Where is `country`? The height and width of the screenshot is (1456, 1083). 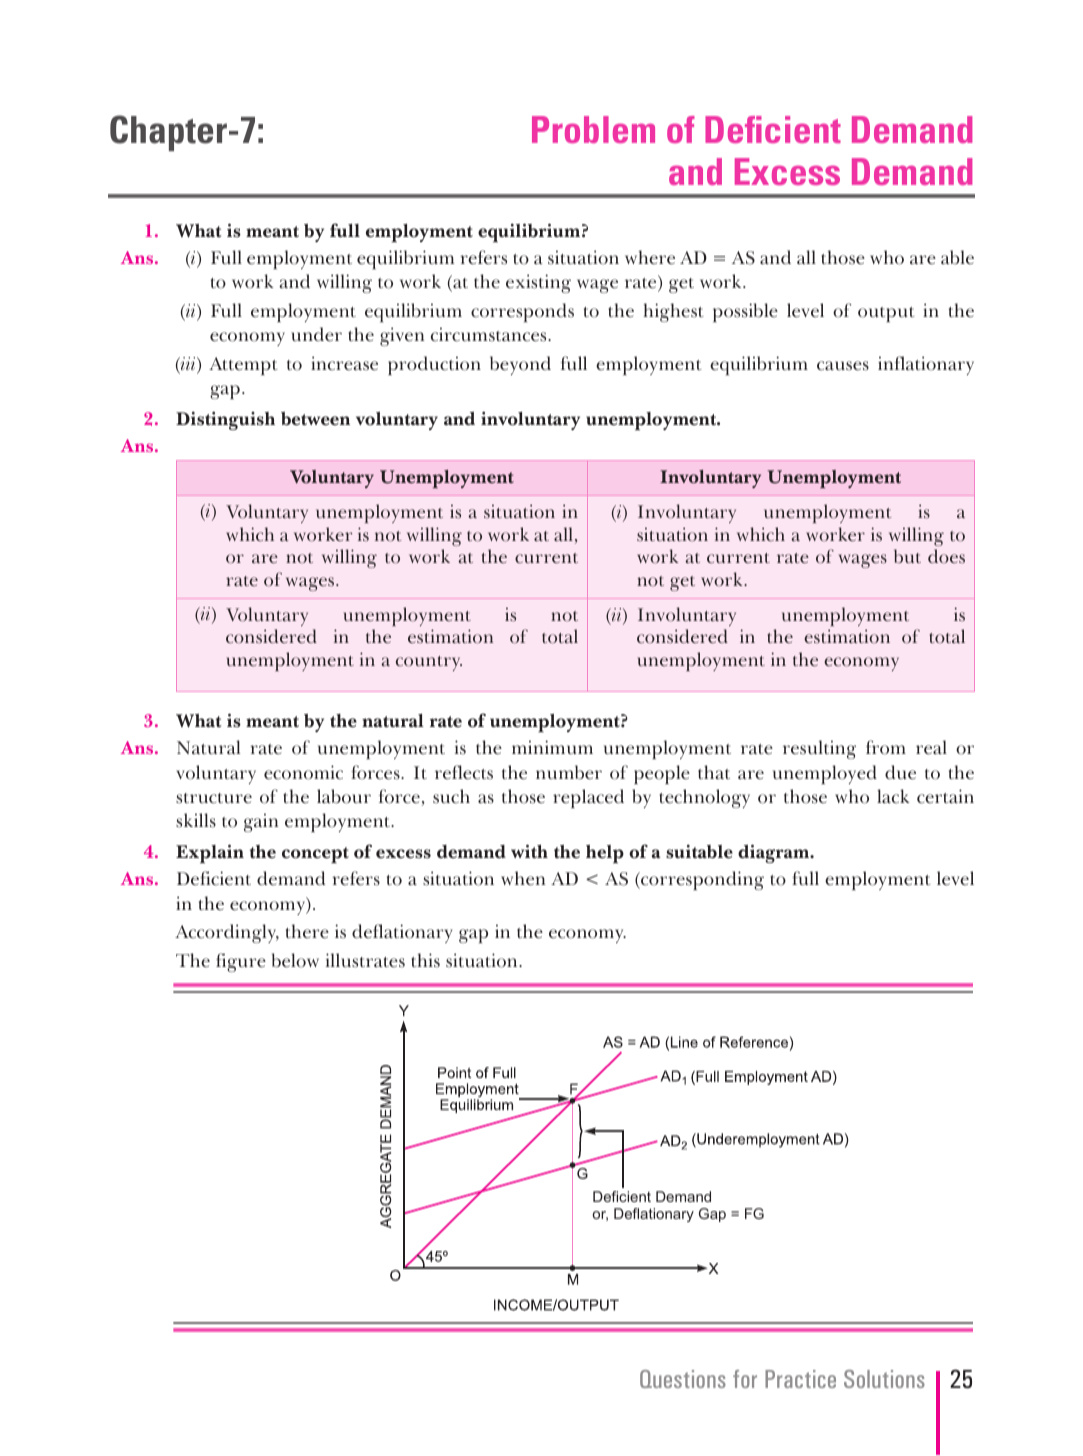
country is located at coordinates (429, 663).
